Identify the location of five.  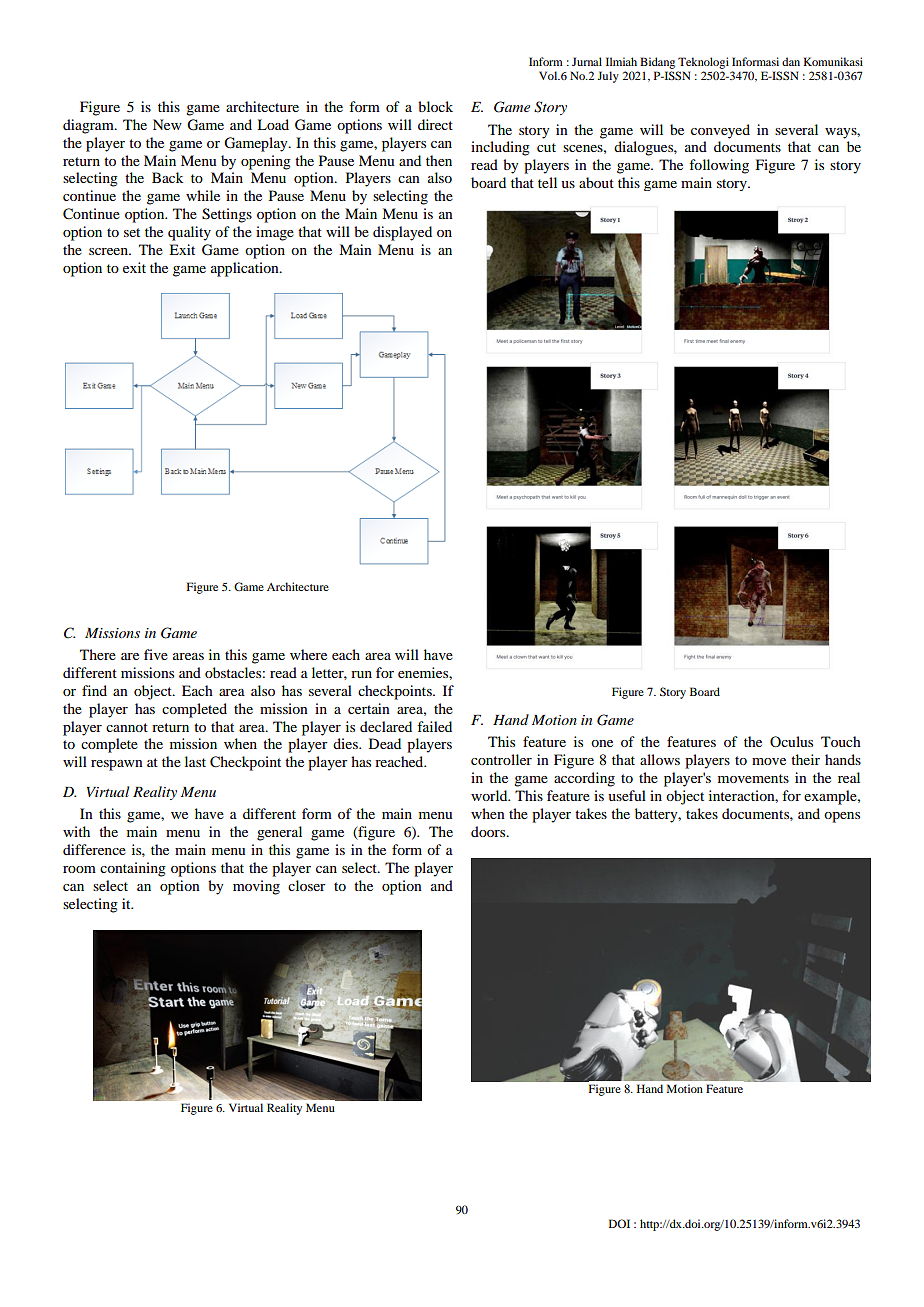
(156, 654).
